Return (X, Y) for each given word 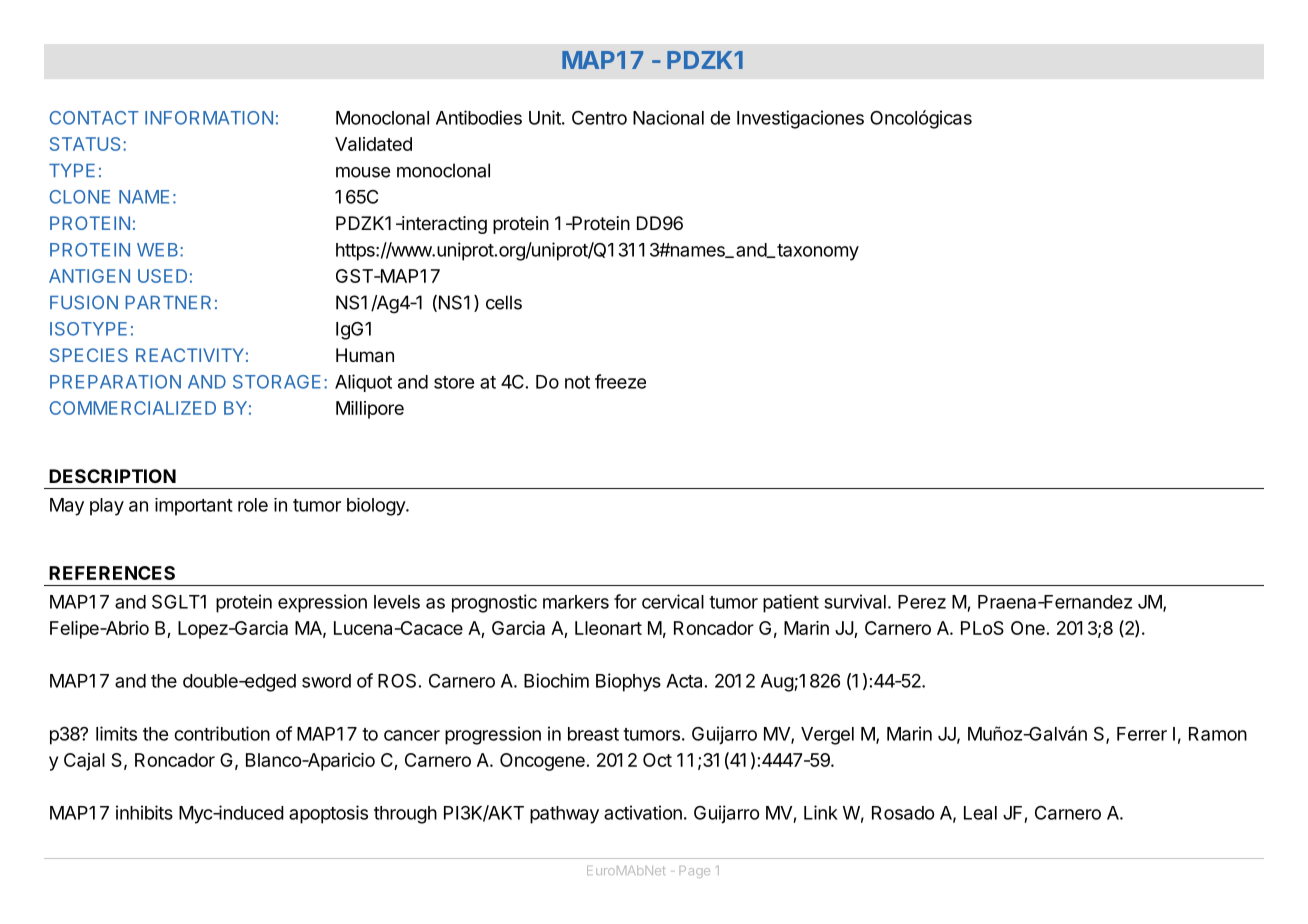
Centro (599, 118)
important (194, 507)
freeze (620, 381)
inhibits (144, 812)
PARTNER (168, 302)
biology (377, 507)
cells (504, 302)
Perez (922, 602)
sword (326, 681)
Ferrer (1142, 734)
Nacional (668, 117)
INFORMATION (209, 118)
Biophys (628, 682)
